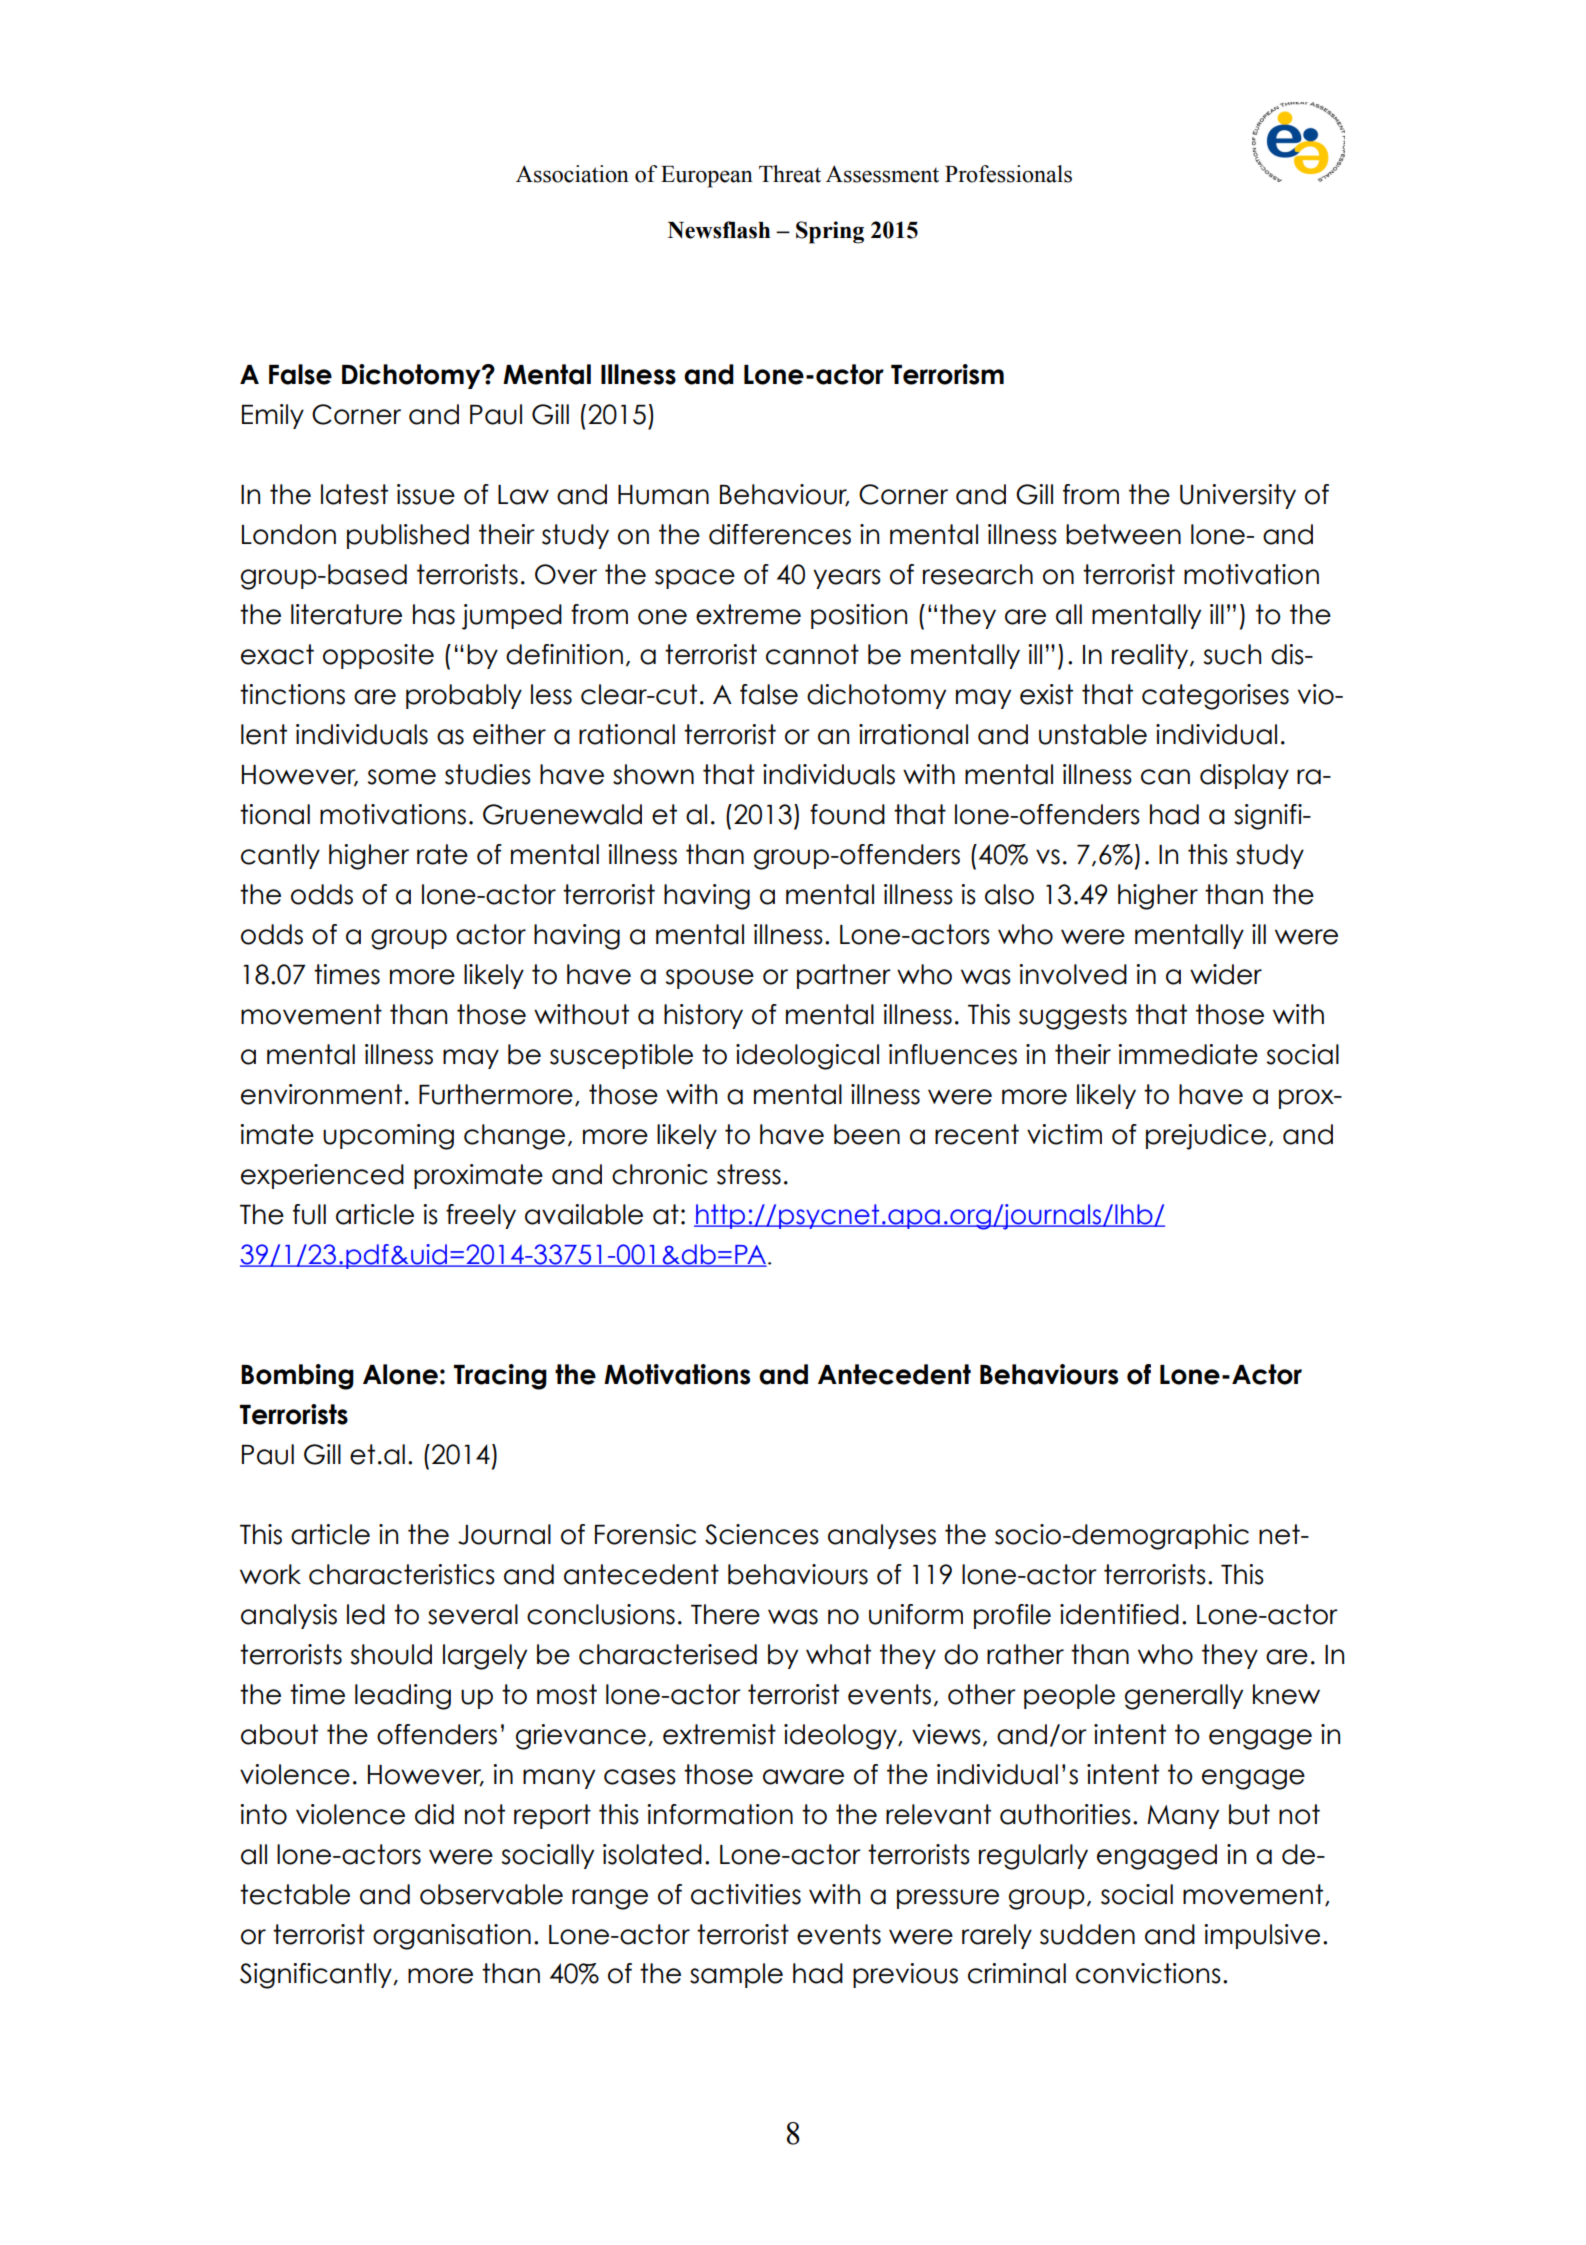 This screenshot has width=1586, height=2245. What do you see at coordinates (812, 654) in the screenshot?
I see `cannot` at bounding box center [812, 654].
